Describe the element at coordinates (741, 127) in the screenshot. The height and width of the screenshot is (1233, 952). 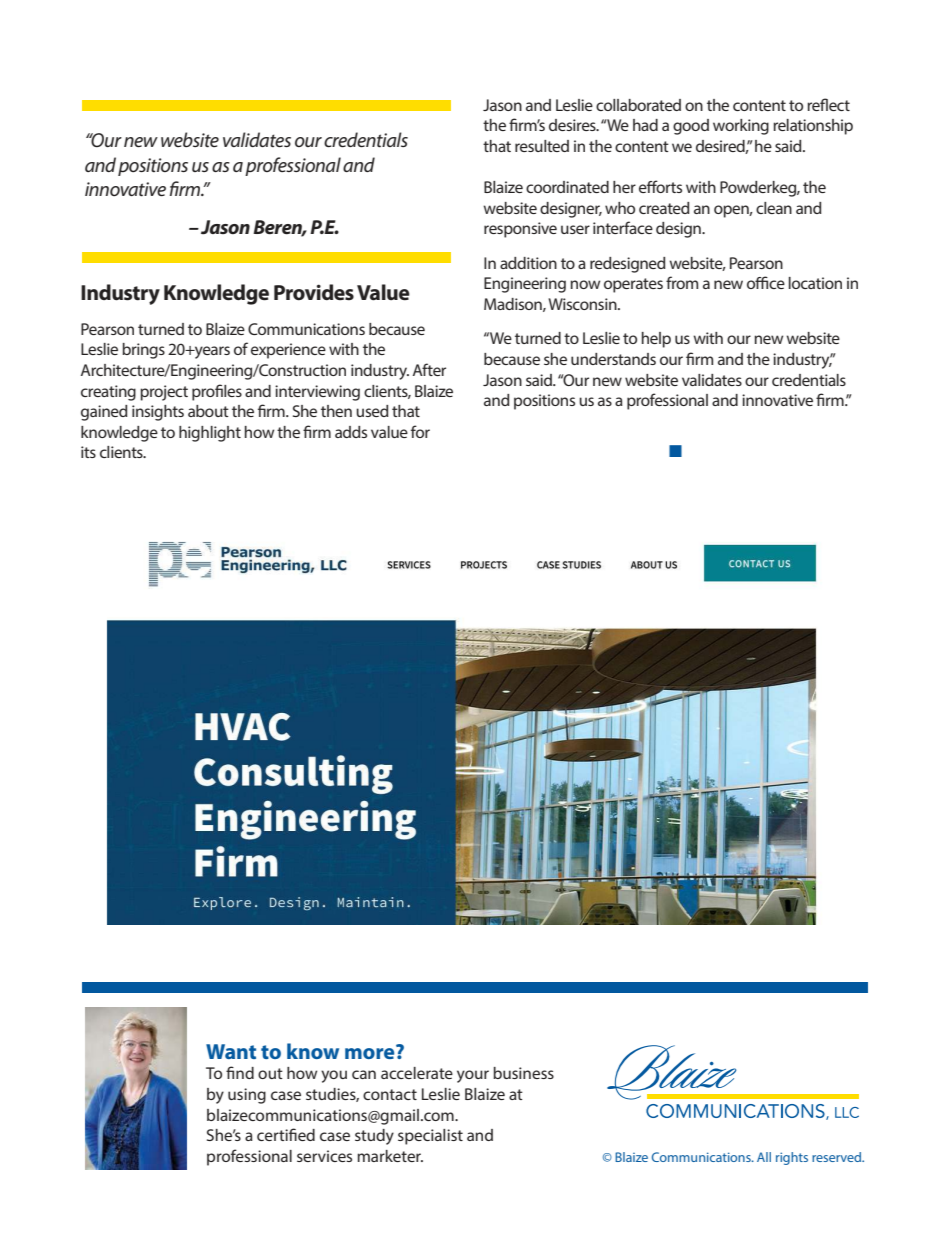
I see `working` at that location.
